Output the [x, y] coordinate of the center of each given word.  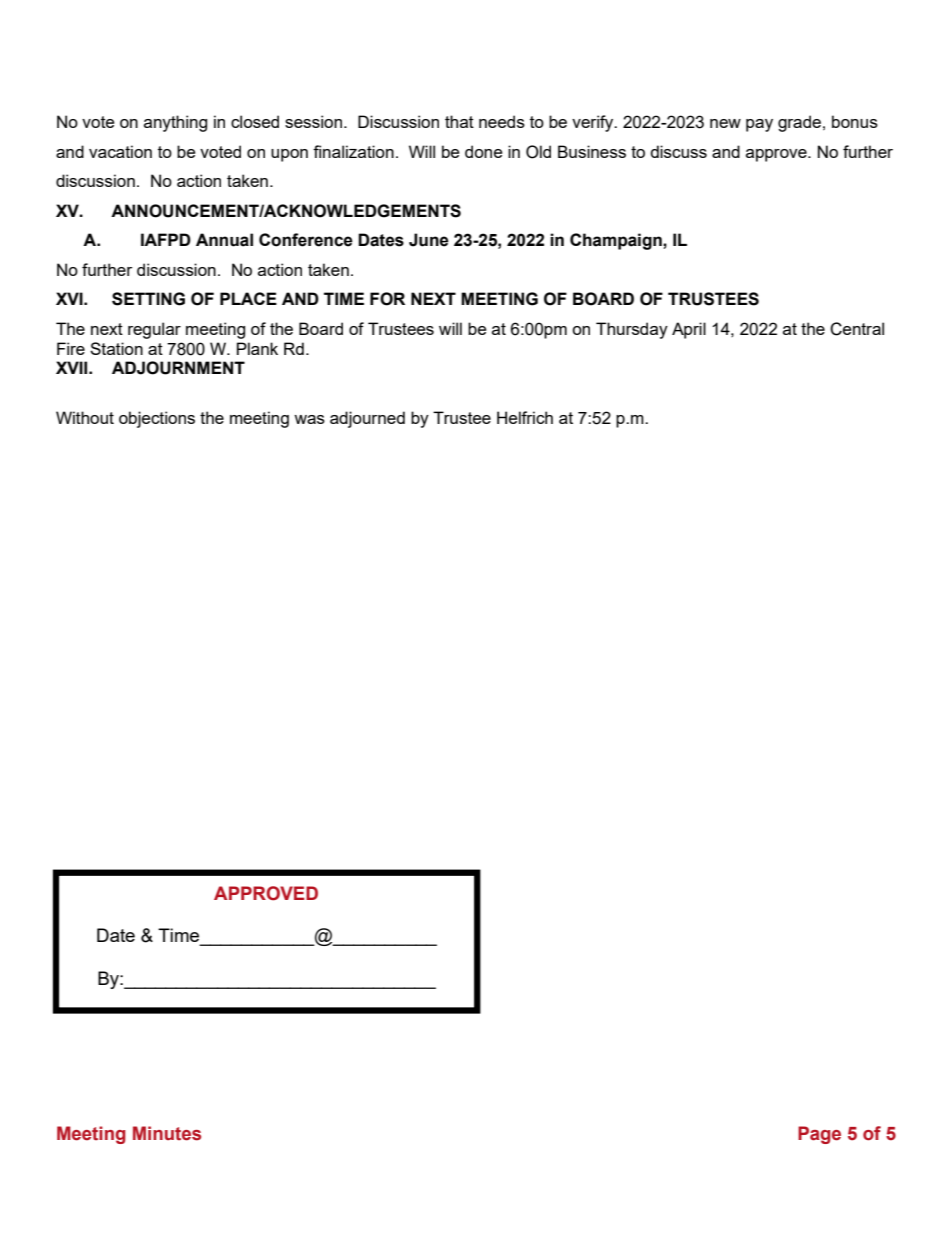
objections [157, 419]
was [309, 419]
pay [759, 125]
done [483, 151]
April [689, 330]
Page [819, 1135]
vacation [120, 151]
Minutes [167, 1133]
